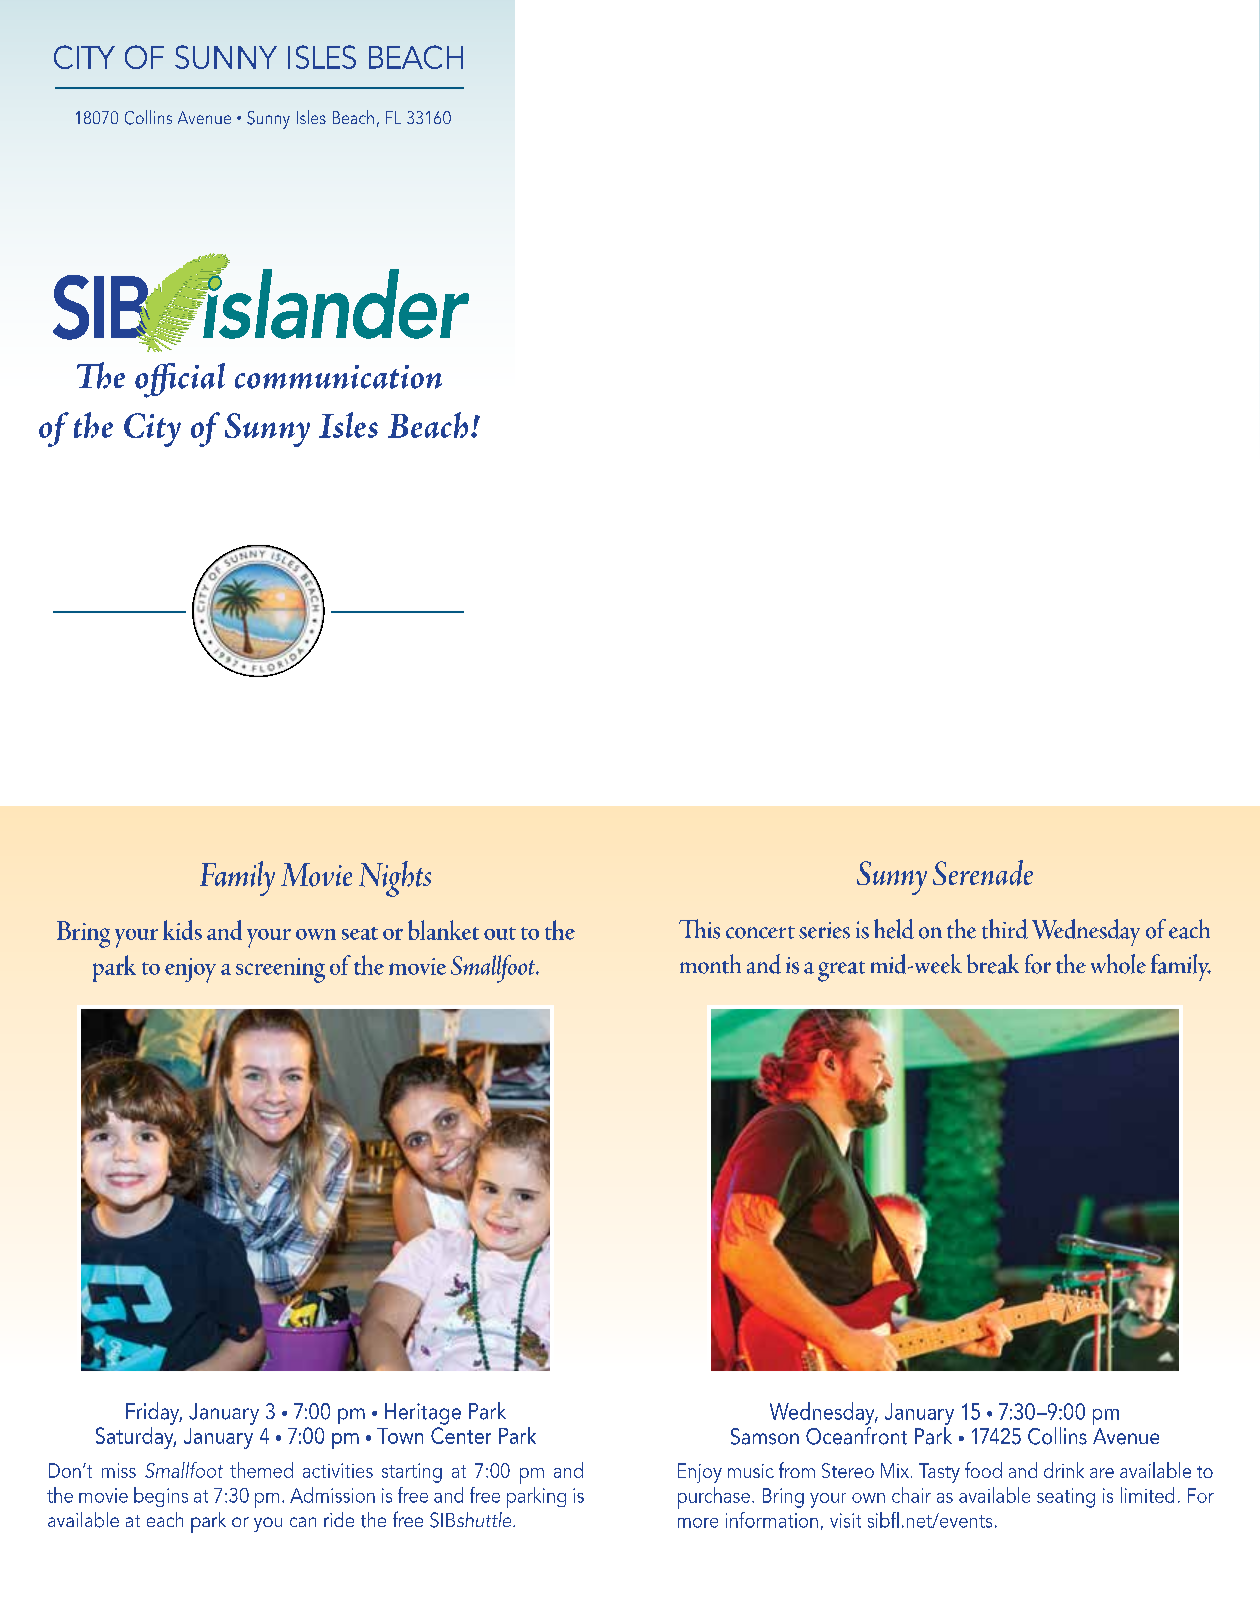 The height and width of the screenshot is (1612, 1260). Describe the element at coordinates (338, 377) in the screenshot. I see `communication` at that location.
